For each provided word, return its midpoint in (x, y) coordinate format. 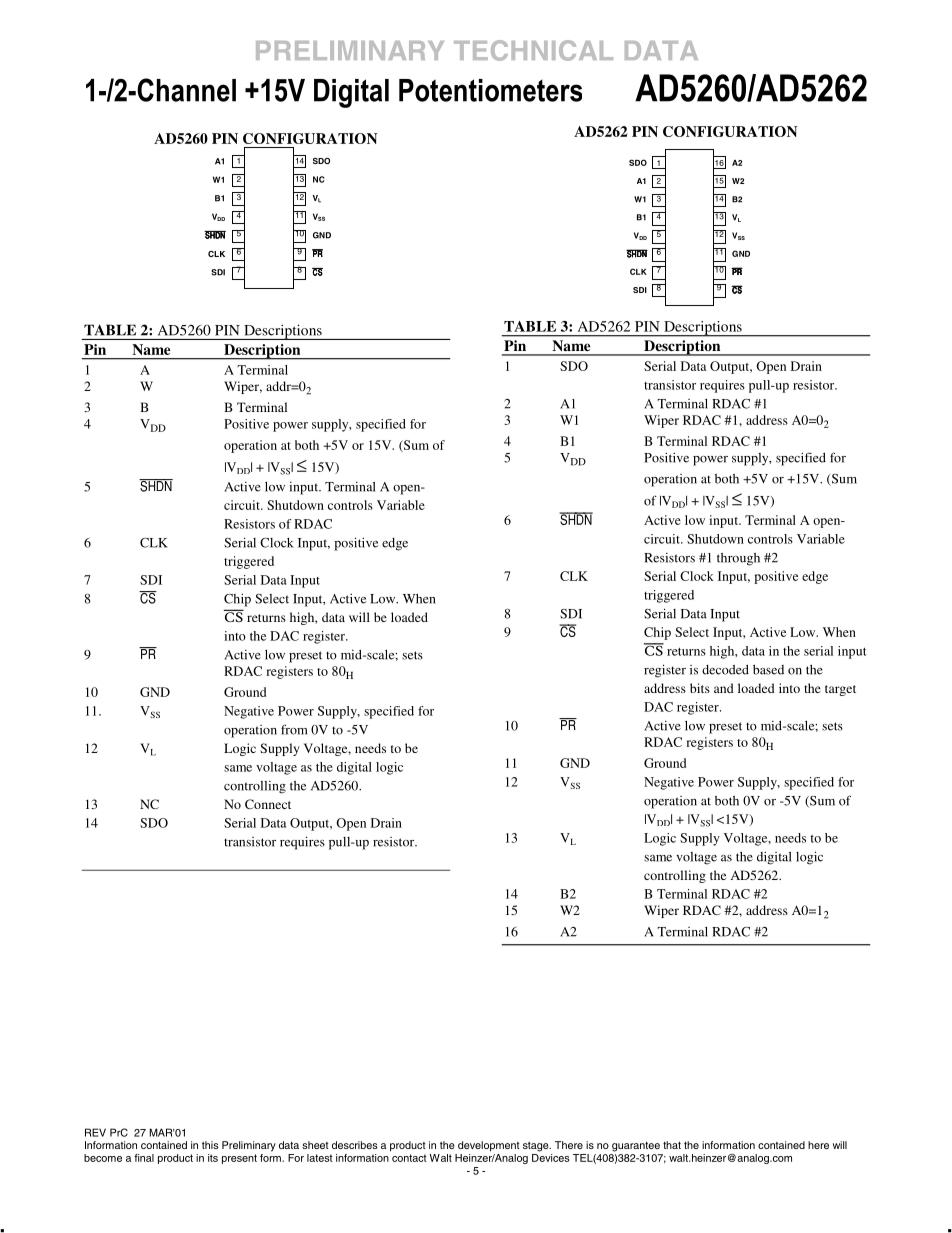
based (768, 670)
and (724, 688)
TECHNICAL (533, 50)
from (294, 729)
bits (700, 688)
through (738, 559)
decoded (725, 669)
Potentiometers (490, 90)
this (210, 1145)
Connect (268, 804)
